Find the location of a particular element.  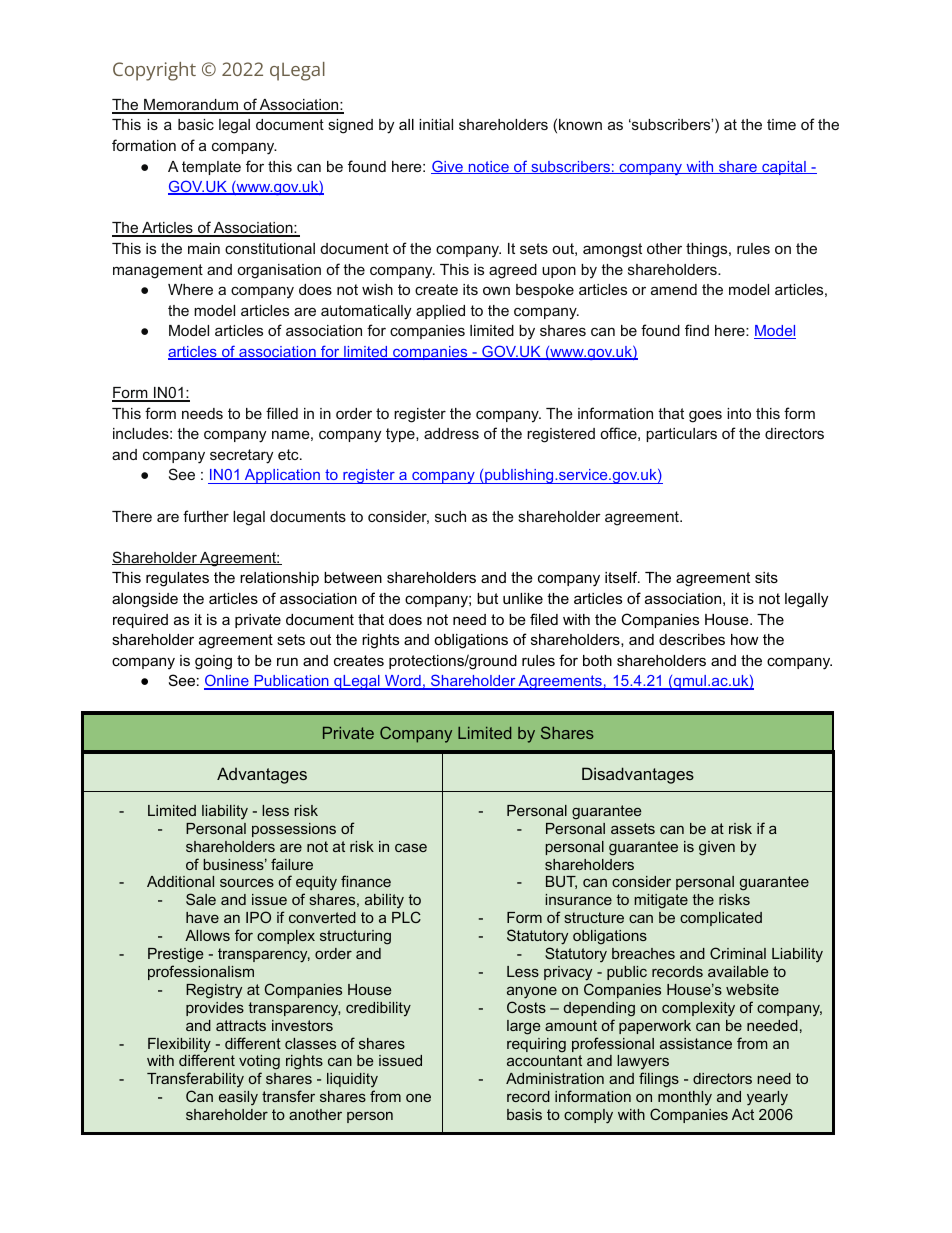

applied is located at coordinates (440, 312).
